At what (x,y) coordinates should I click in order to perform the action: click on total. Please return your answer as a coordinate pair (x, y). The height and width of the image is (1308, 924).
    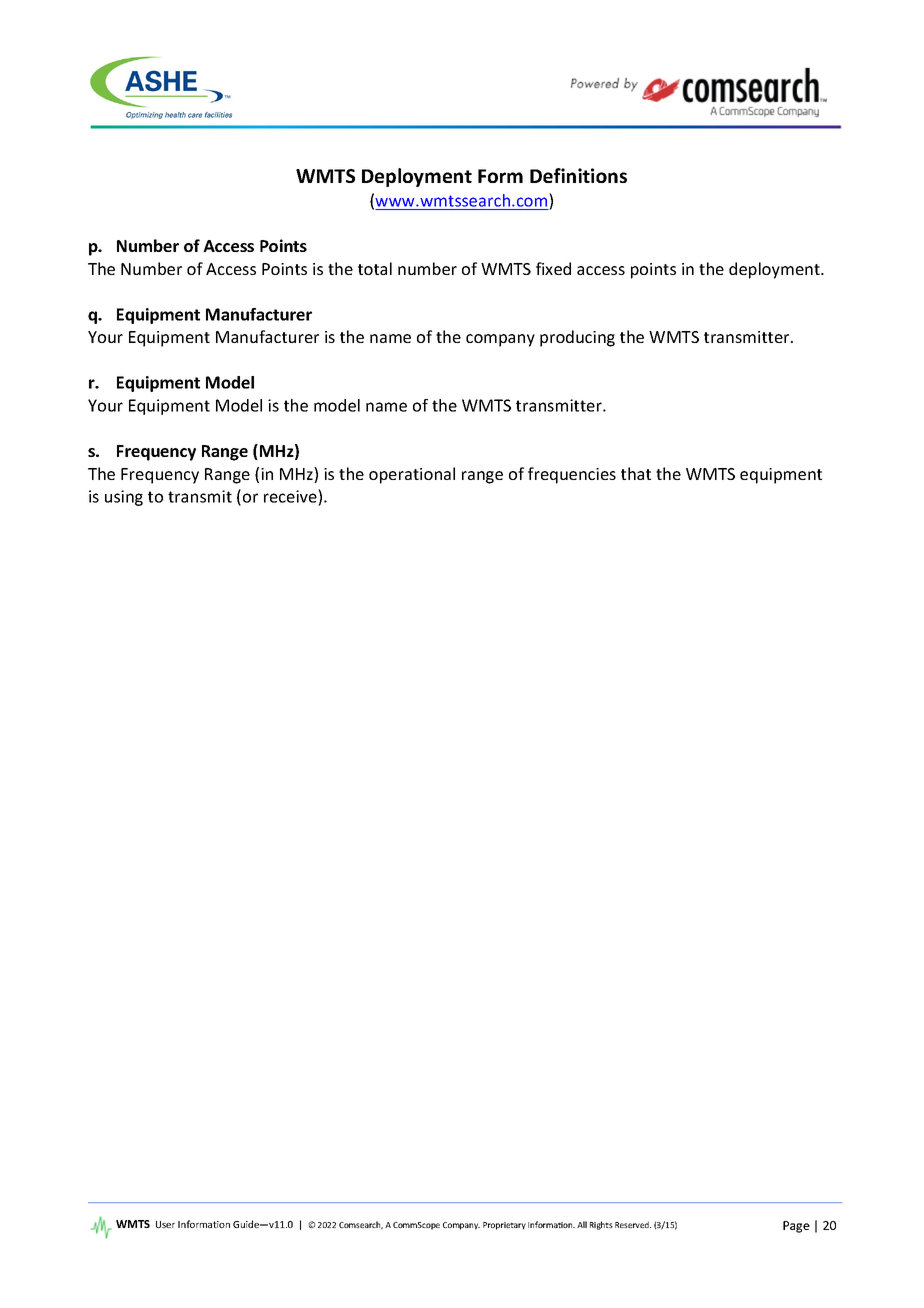
    Looking at the image, I should click on (375, 268).
